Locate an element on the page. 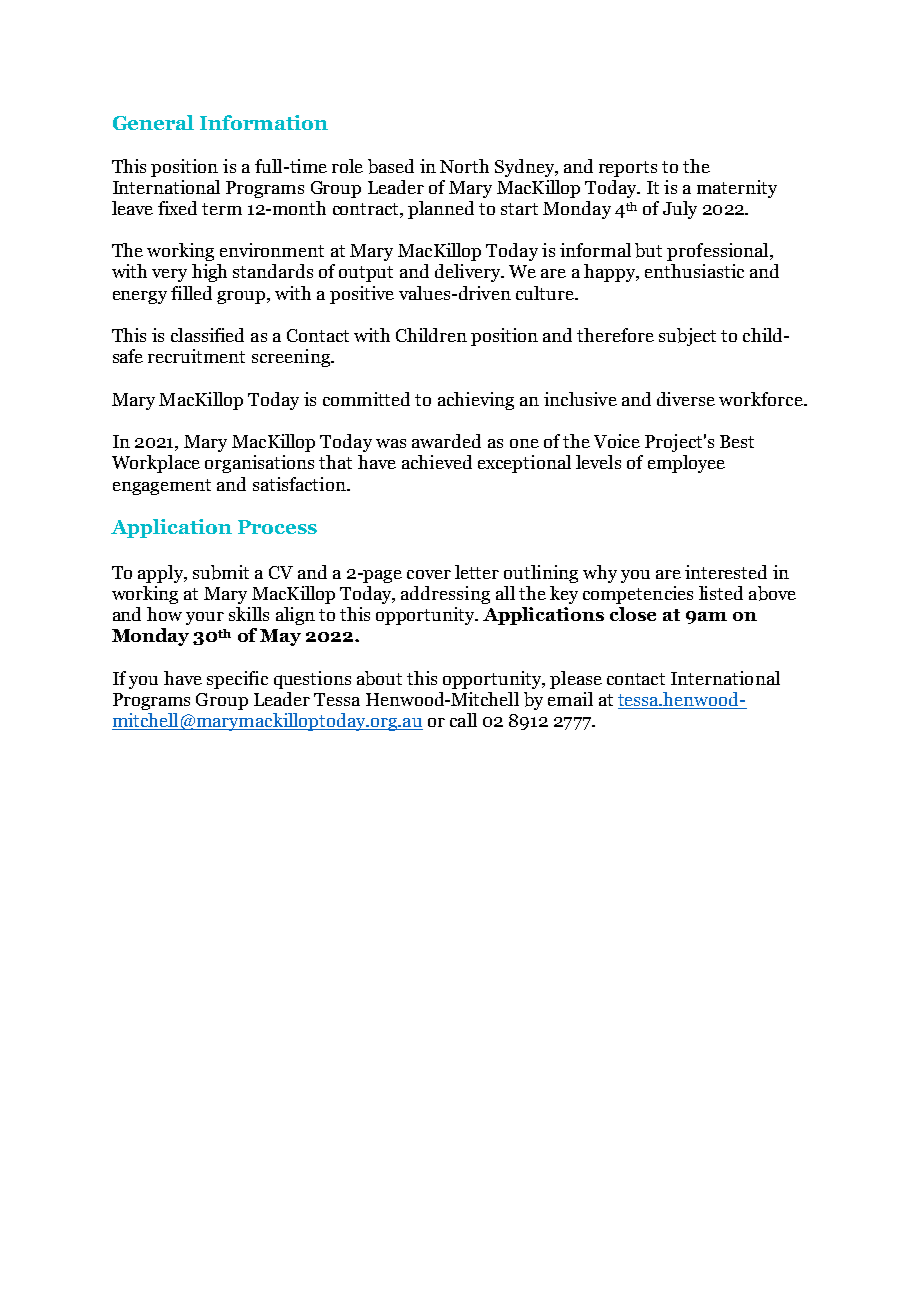  classified is located at coordinates (207, 335).
